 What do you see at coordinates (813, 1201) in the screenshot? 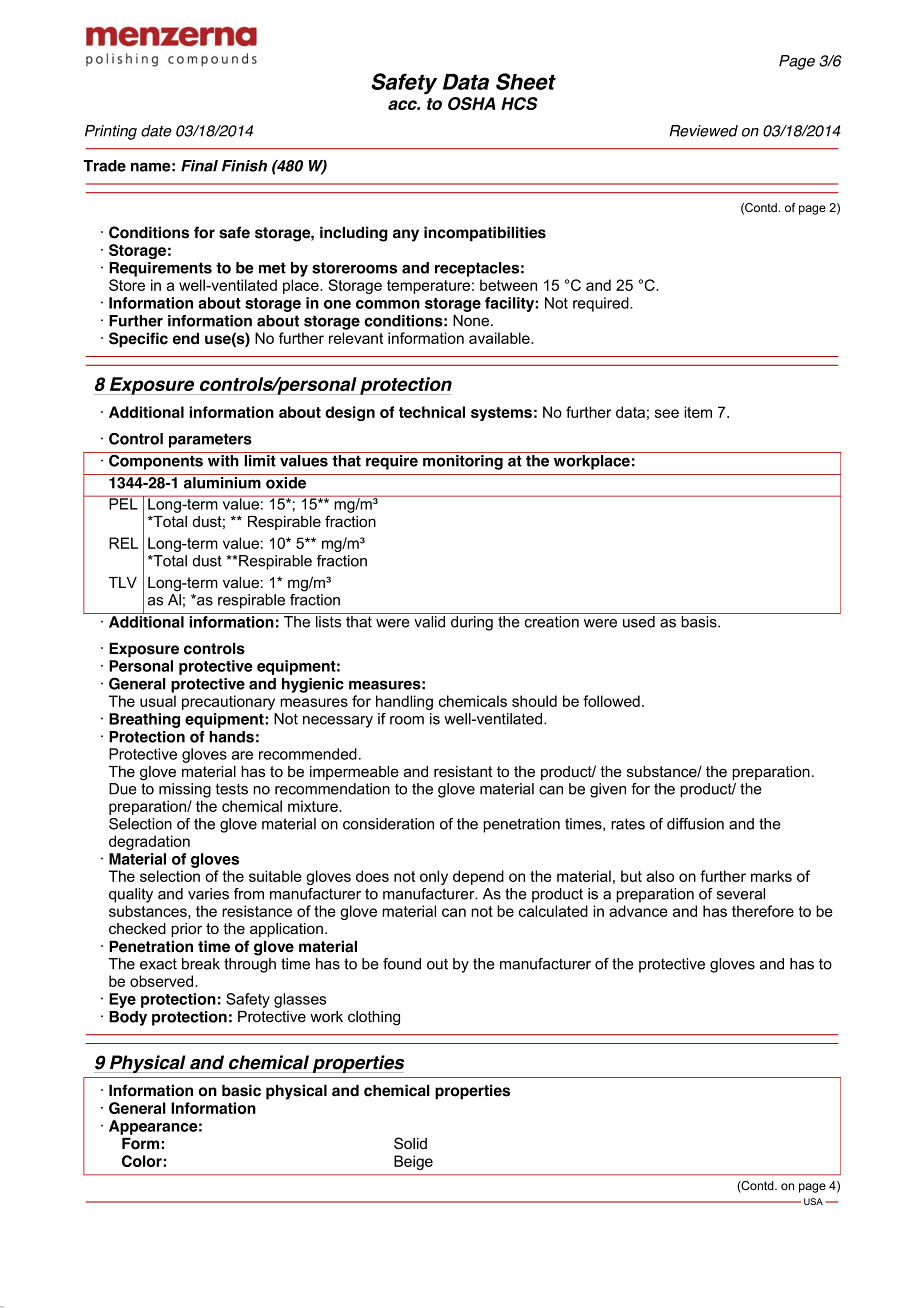
I see `USA` at bounding box center [813, 1201].
